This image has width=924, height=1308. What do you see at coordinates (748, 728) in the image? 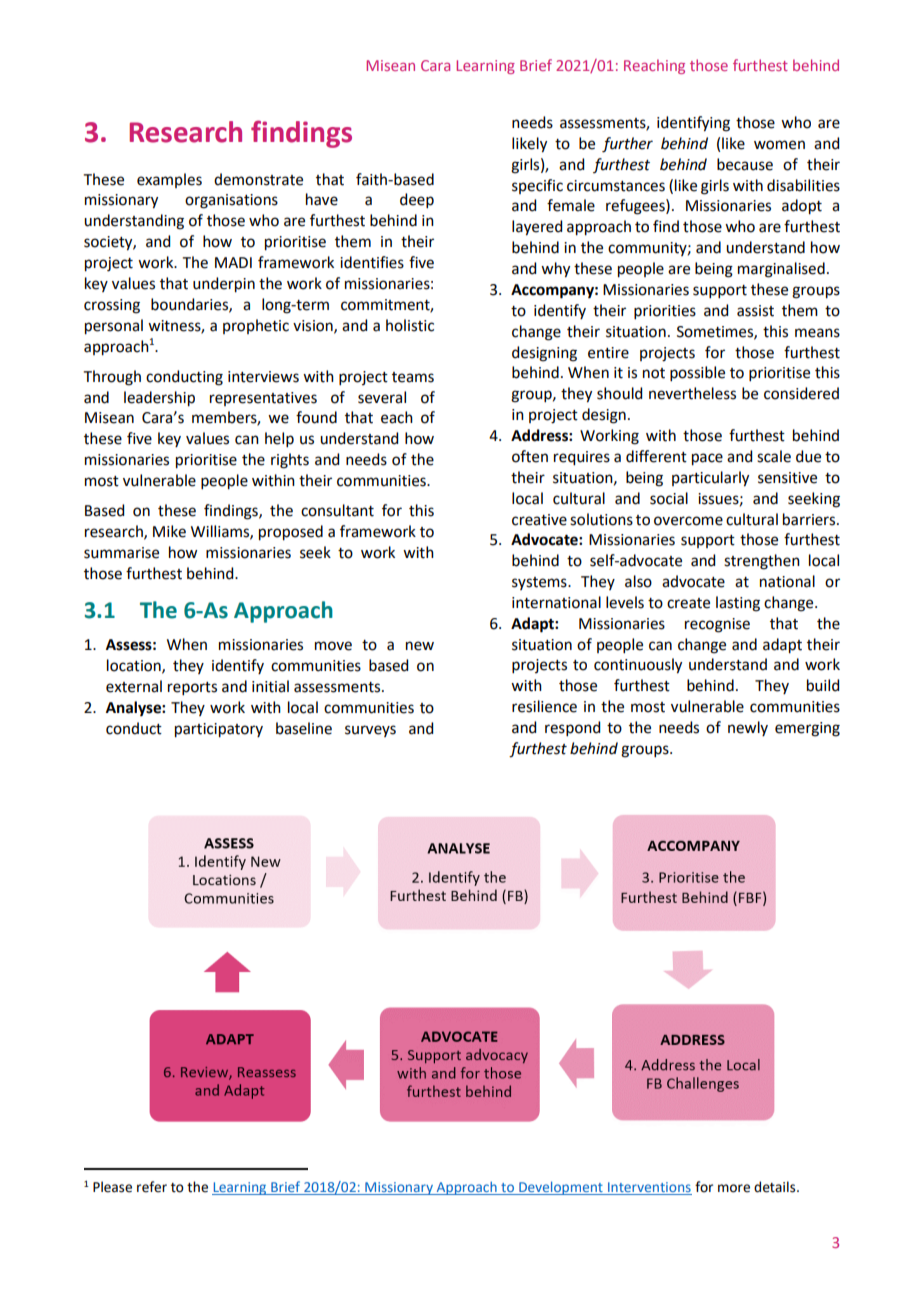
I see `newly` at bounding box center [748, 728].
